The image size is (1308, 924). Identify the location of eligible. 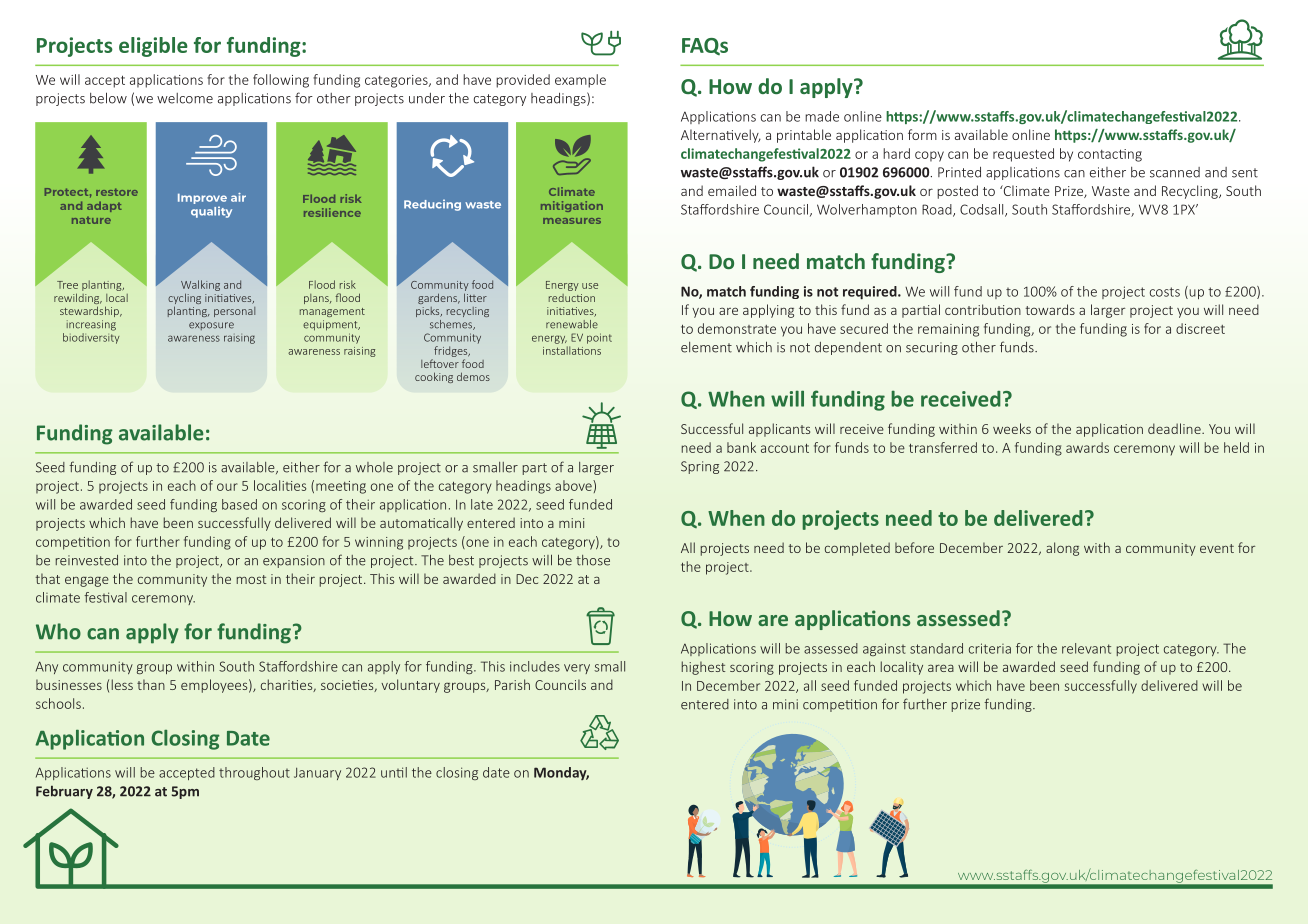
(153, 47).
